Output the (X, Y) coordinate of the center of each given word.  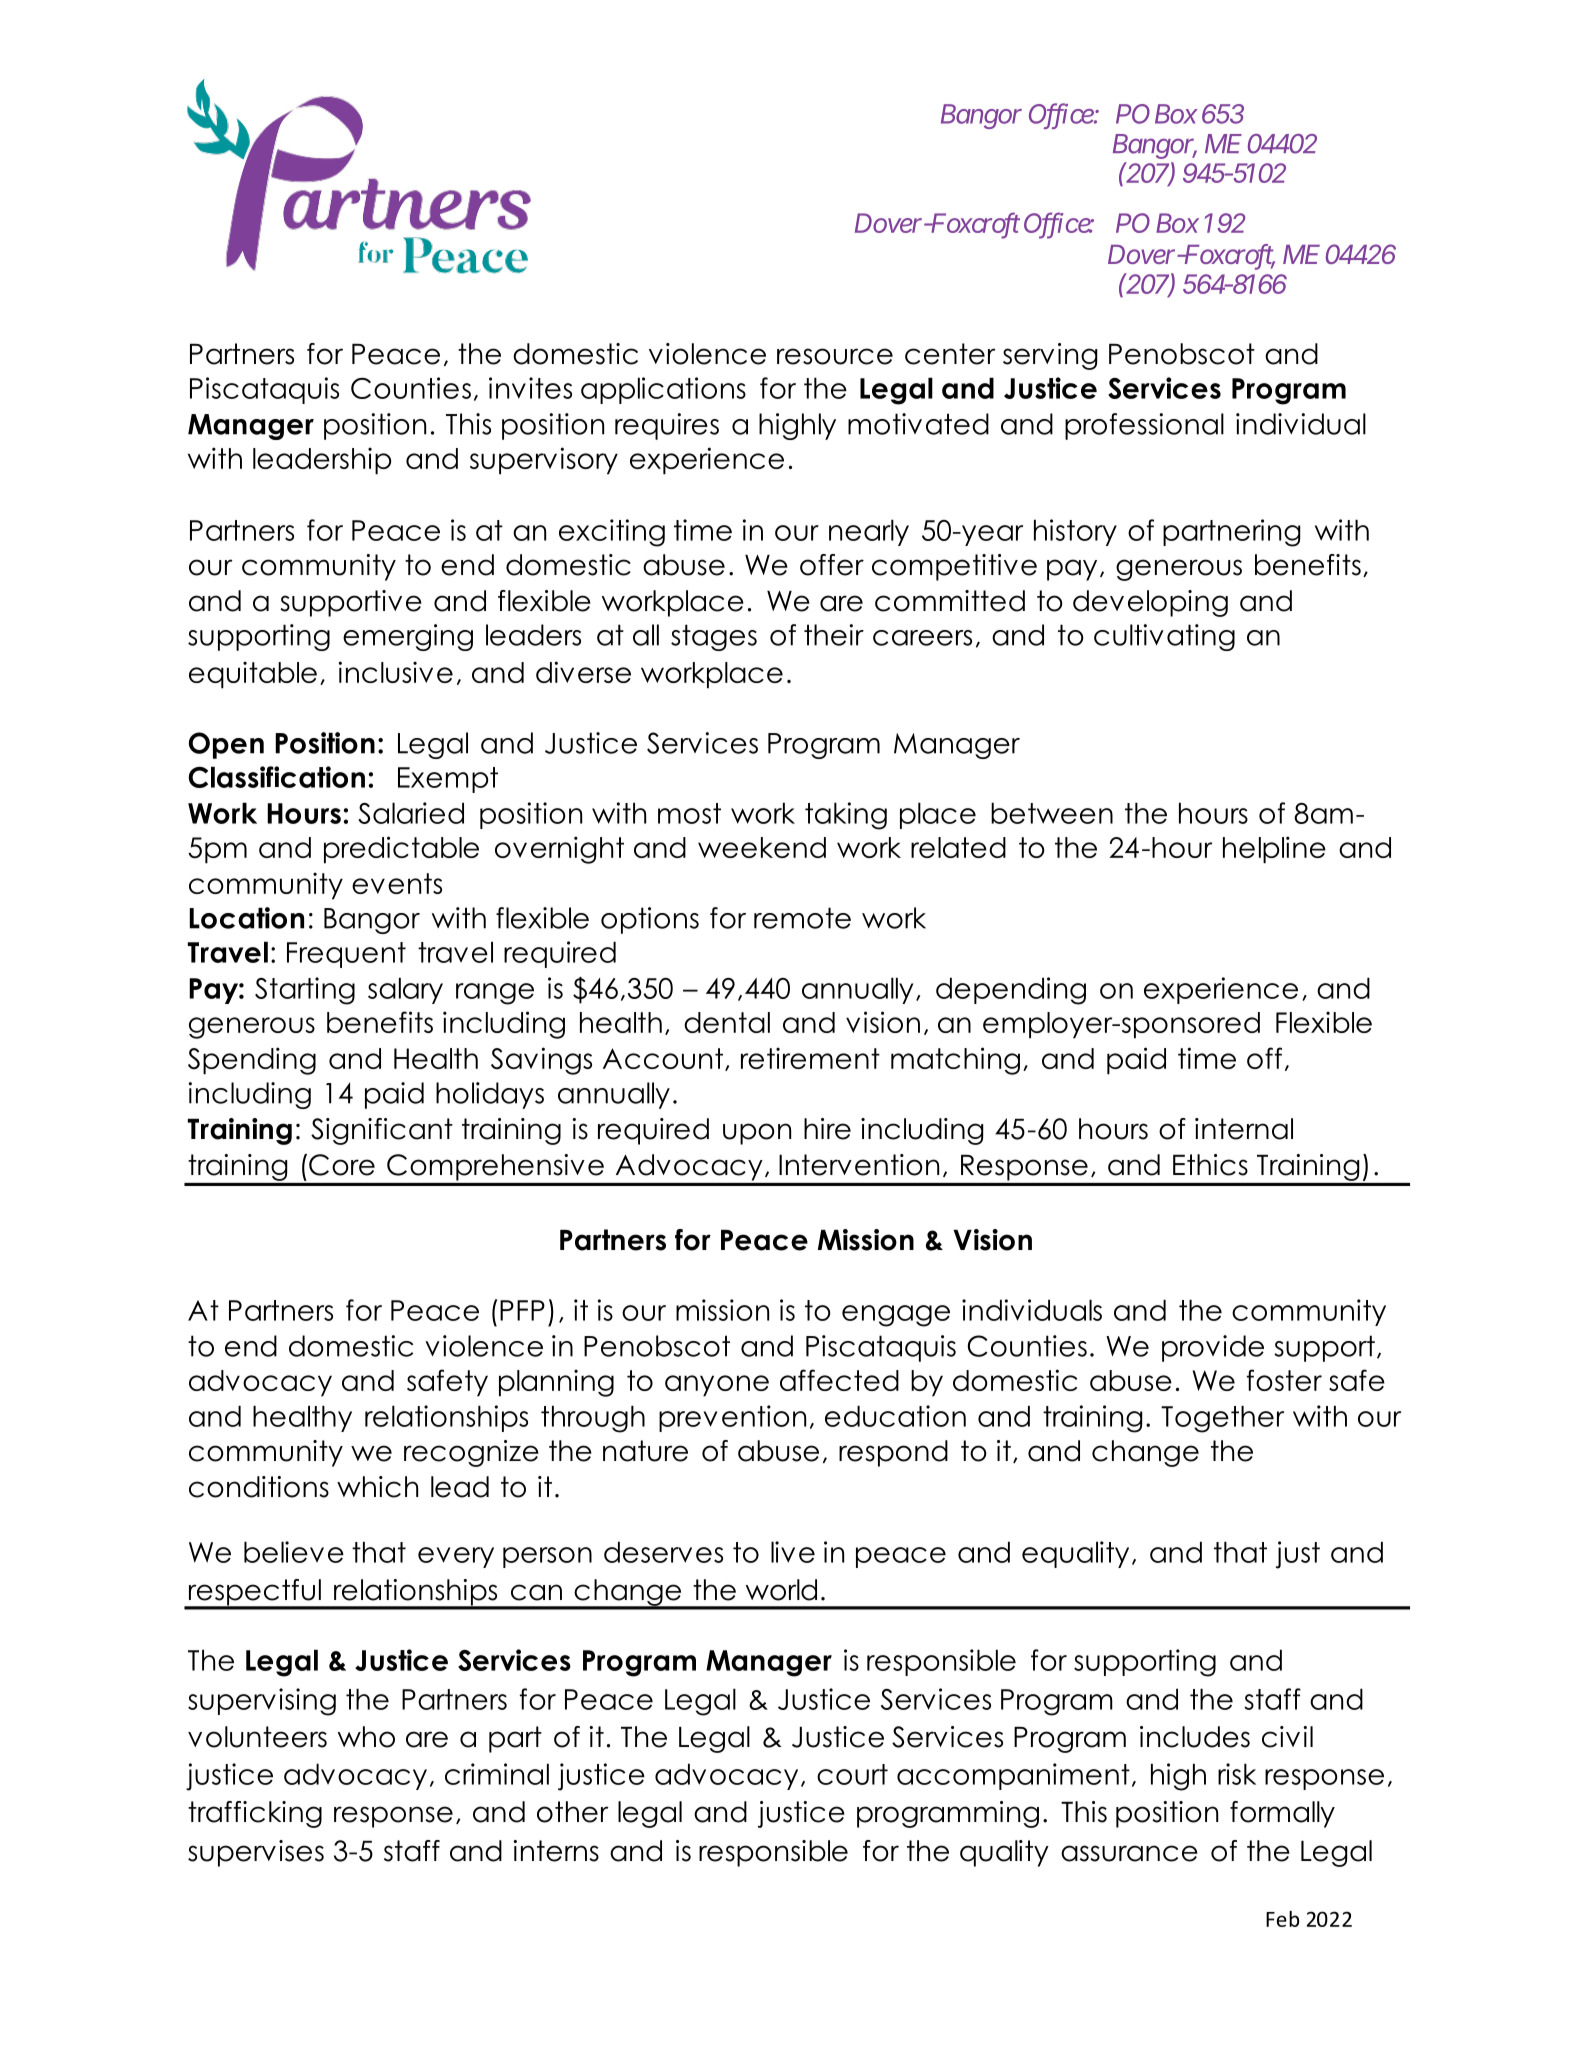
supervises (256, 1853)
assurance (1129, 1853)
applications (663, 390)
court (852, 1774)
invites (530, 388)
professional (1144, 426)
